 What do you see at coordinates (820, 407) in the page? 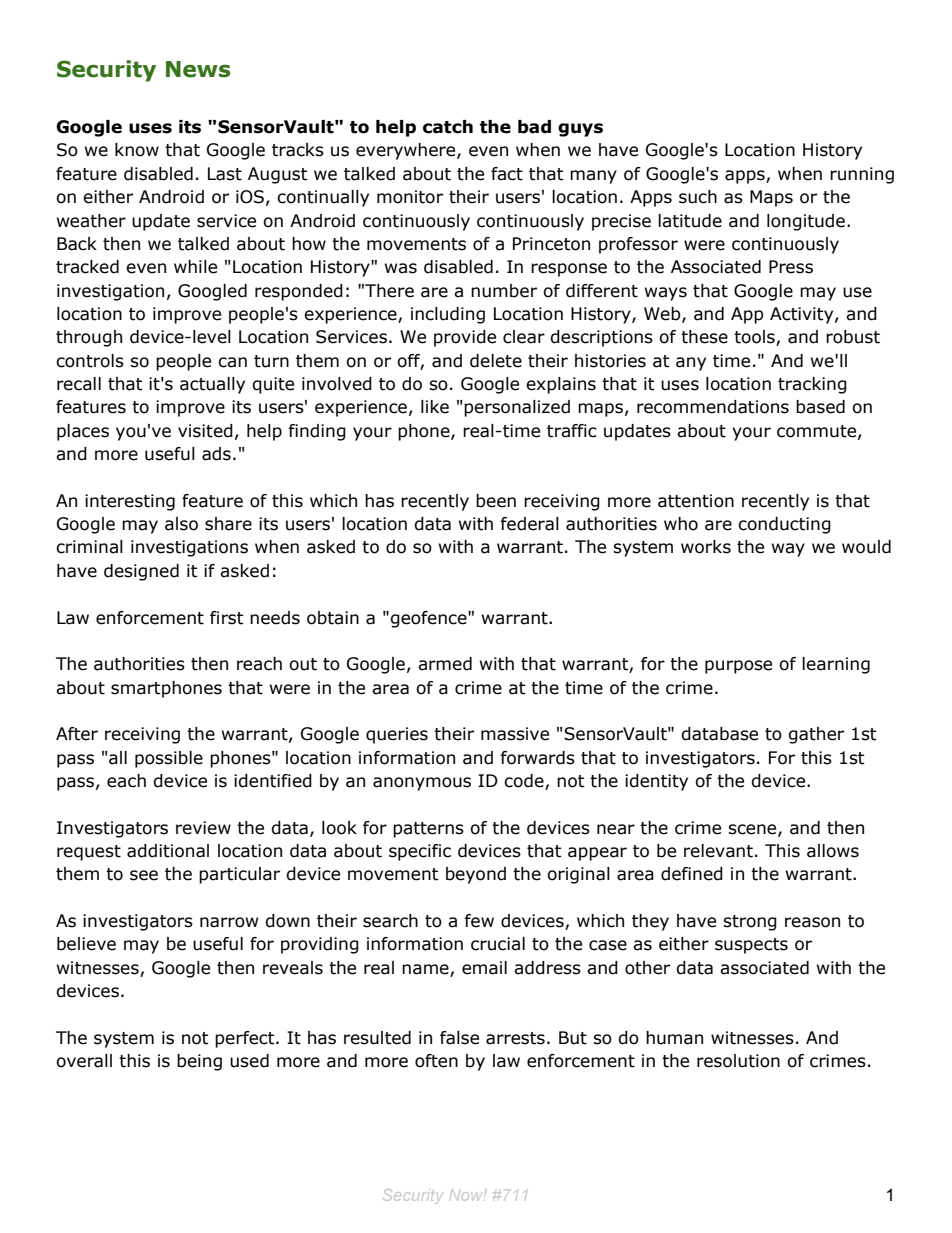
I see `based` at bounding box center [820, 407].
